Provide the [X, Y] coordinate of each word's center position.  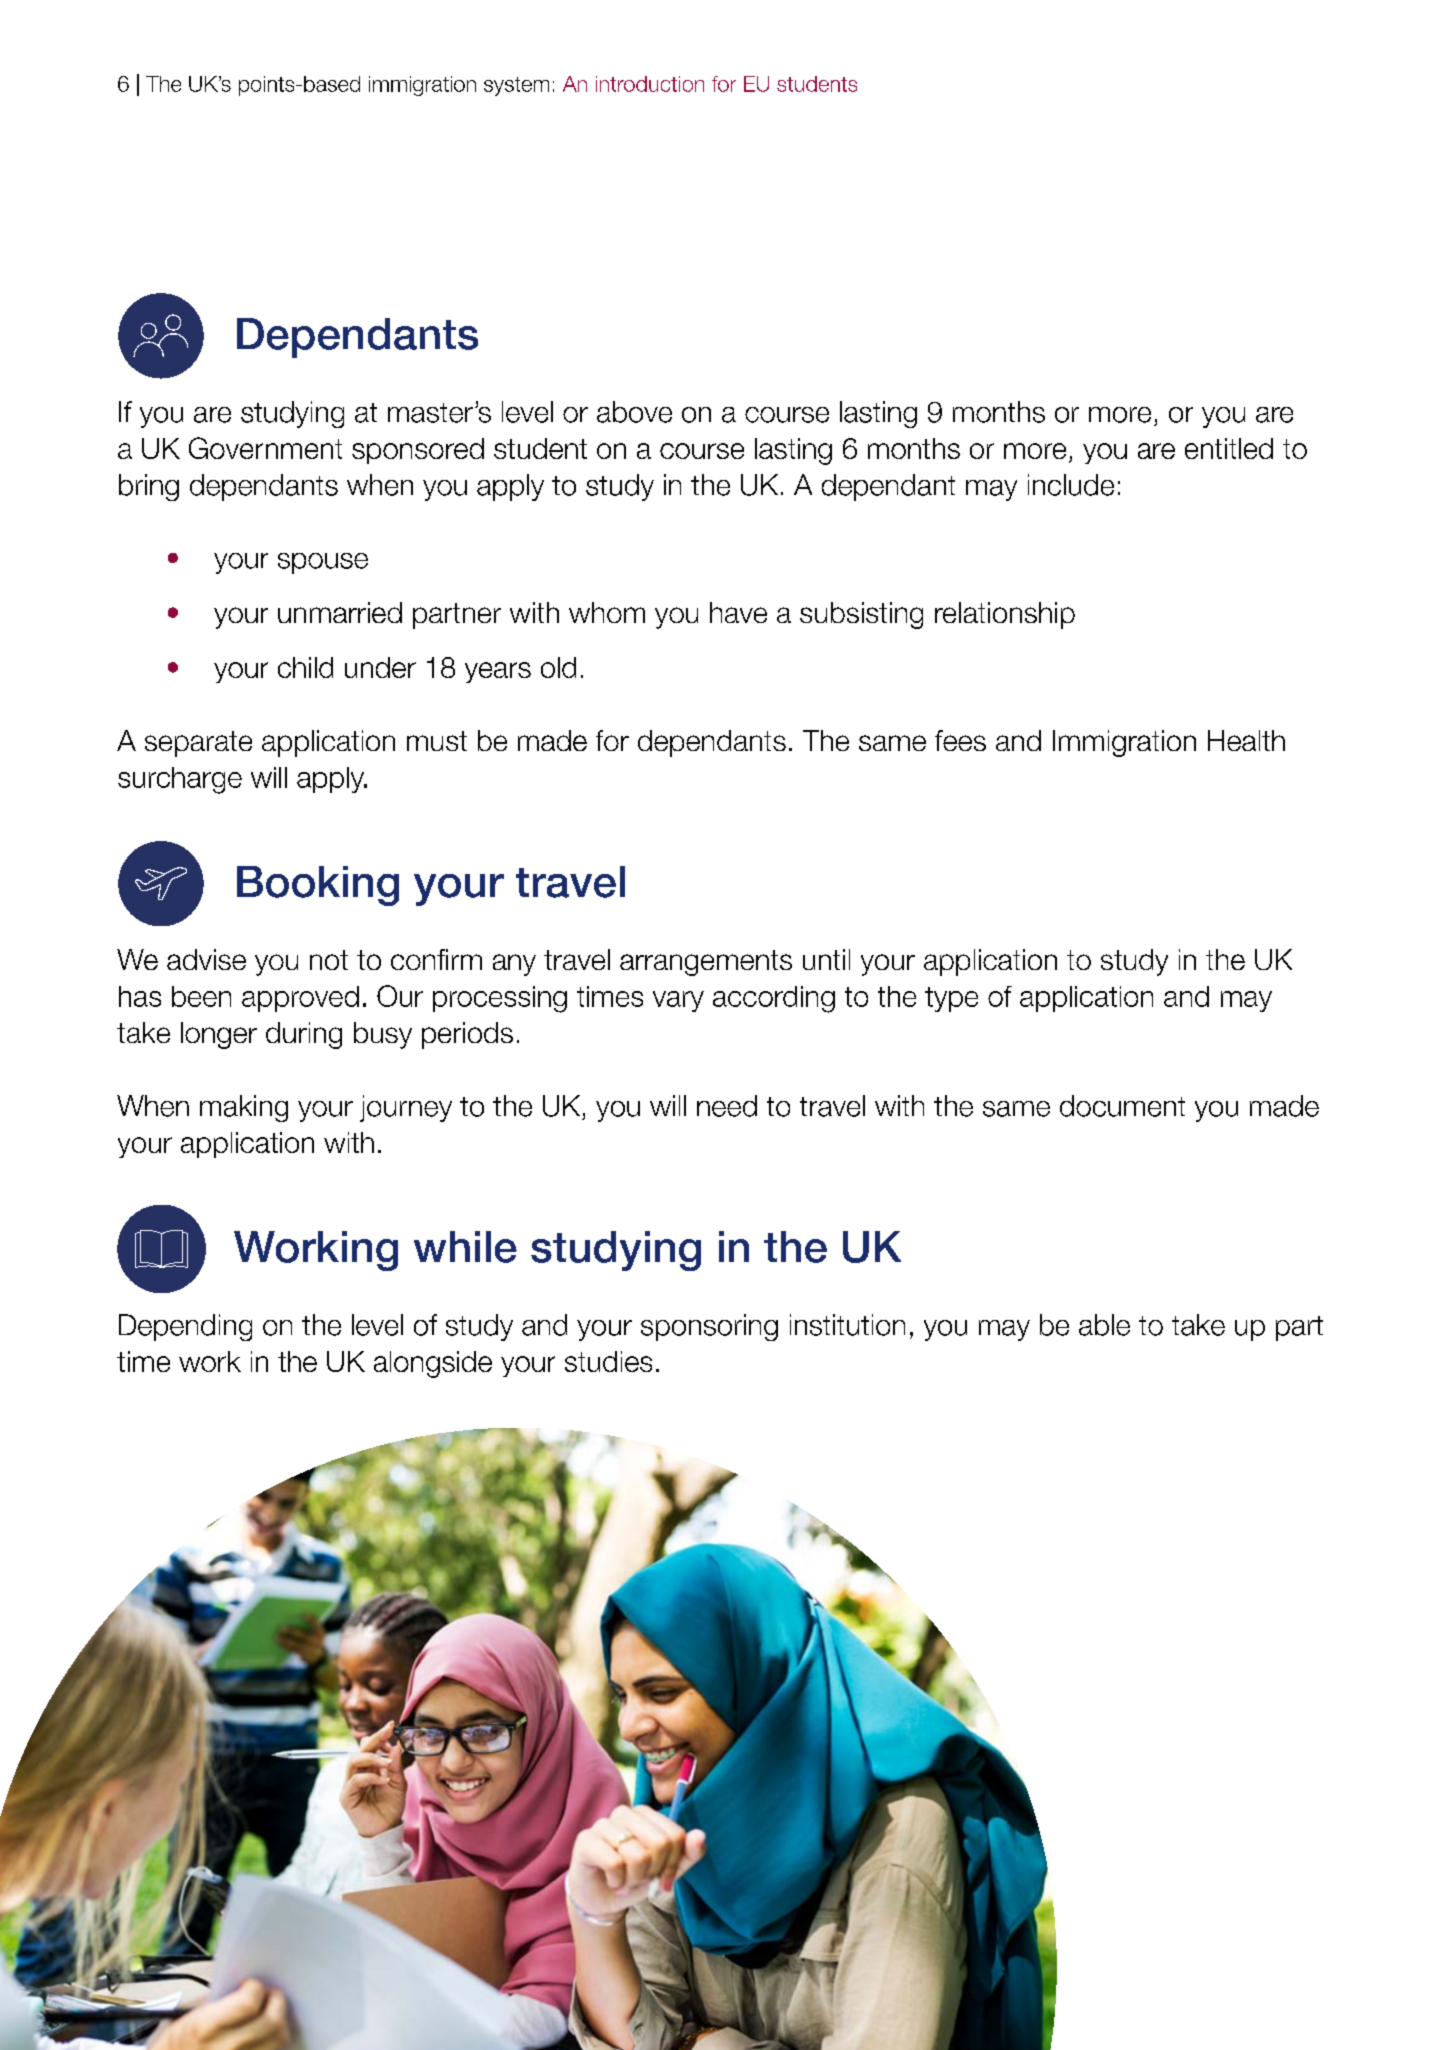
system [516, 86]
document [1122, 1106]
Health [1246, 740]
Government [265, 448]
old [558, 667]
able [1104, 1325]
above [634, 412]
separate [198, 744]
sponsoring [709, 1327]
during [304, 1035]
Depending [185, 1327]
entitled [1229, 448]
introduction [650, 84]
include [1071, 485]
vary [678, 1001]
